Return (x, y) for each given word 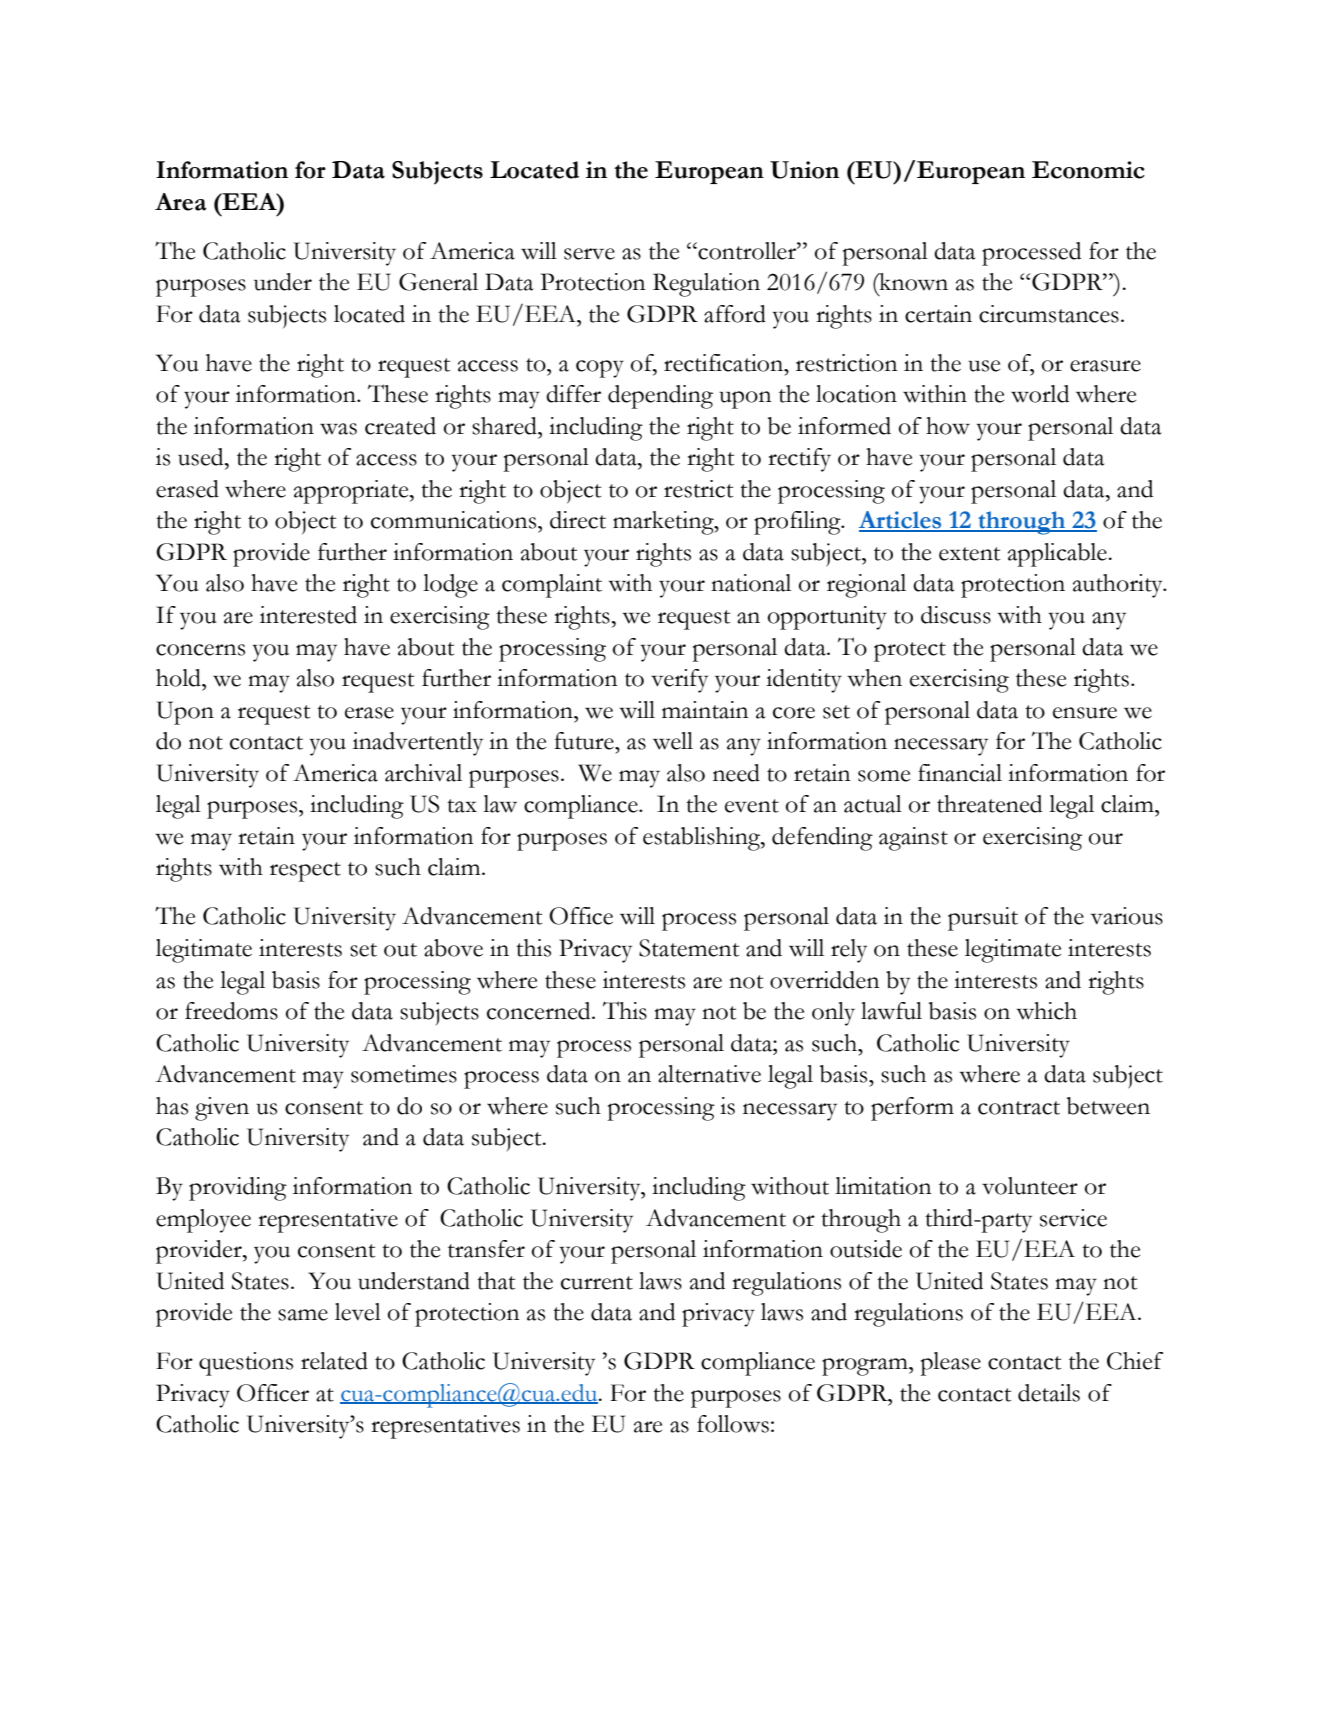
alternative (709, 1074)
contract (1019, 1108)
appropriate (352, 492)
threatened (989, 804)
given (222, 1109)
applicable (1058, 555)
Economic (1088, 170)
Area (180, 202)
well (673, 741)
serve (589, 254)
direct (578, 520)
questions (246, 1364)
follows (733, 1424)
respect (305, 872)
